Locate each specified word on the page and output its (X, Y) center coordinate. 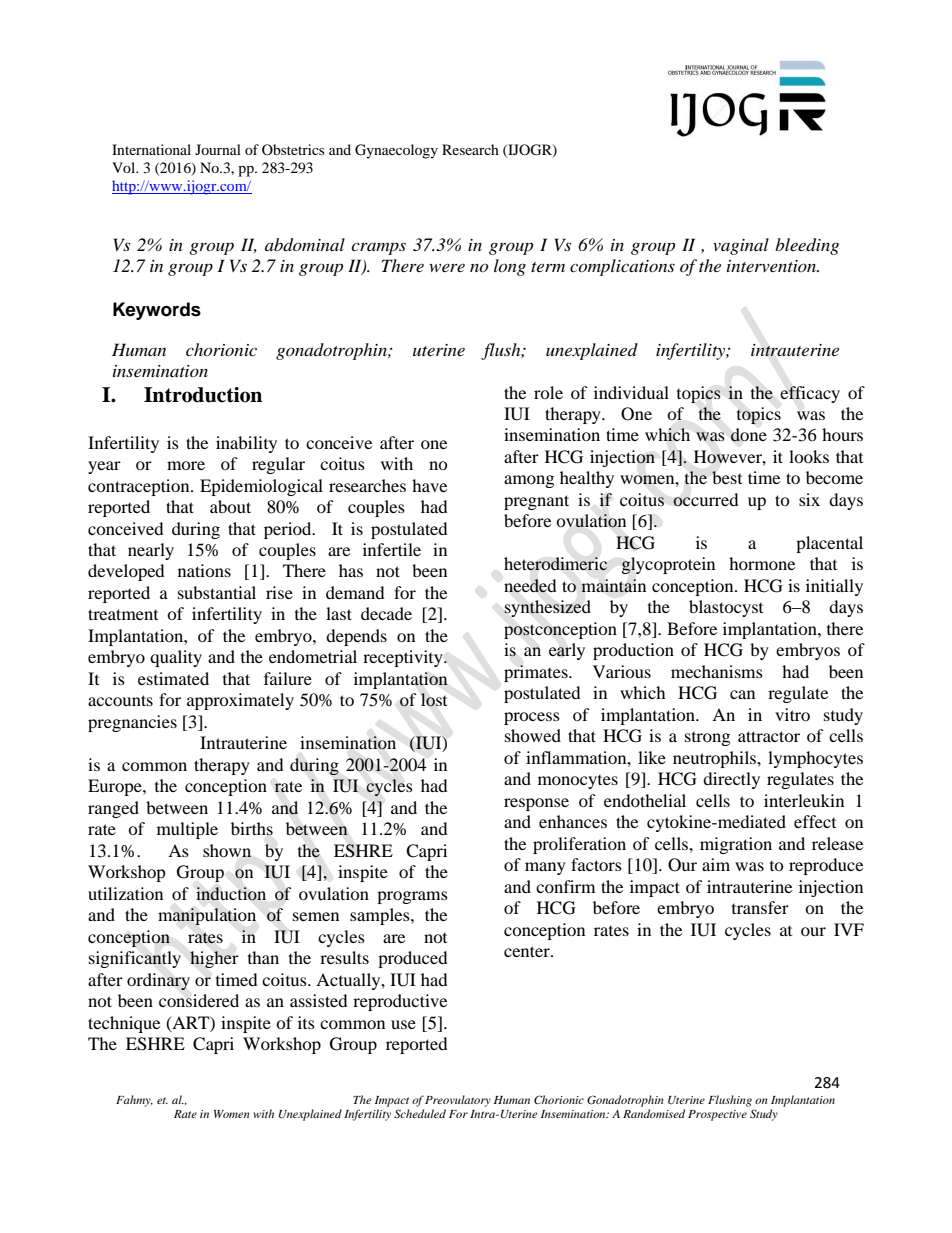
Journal (218, 149)
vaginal (741, 246)
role (548, 392)
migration (736, 845)
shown (227, 850)
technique (124, 1024)
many (545, 868)
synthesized (547, 608)
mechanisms (717, 671)
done (749, 435)
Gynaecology (396, 151)
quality (176, 658)
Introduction (203, 395)
